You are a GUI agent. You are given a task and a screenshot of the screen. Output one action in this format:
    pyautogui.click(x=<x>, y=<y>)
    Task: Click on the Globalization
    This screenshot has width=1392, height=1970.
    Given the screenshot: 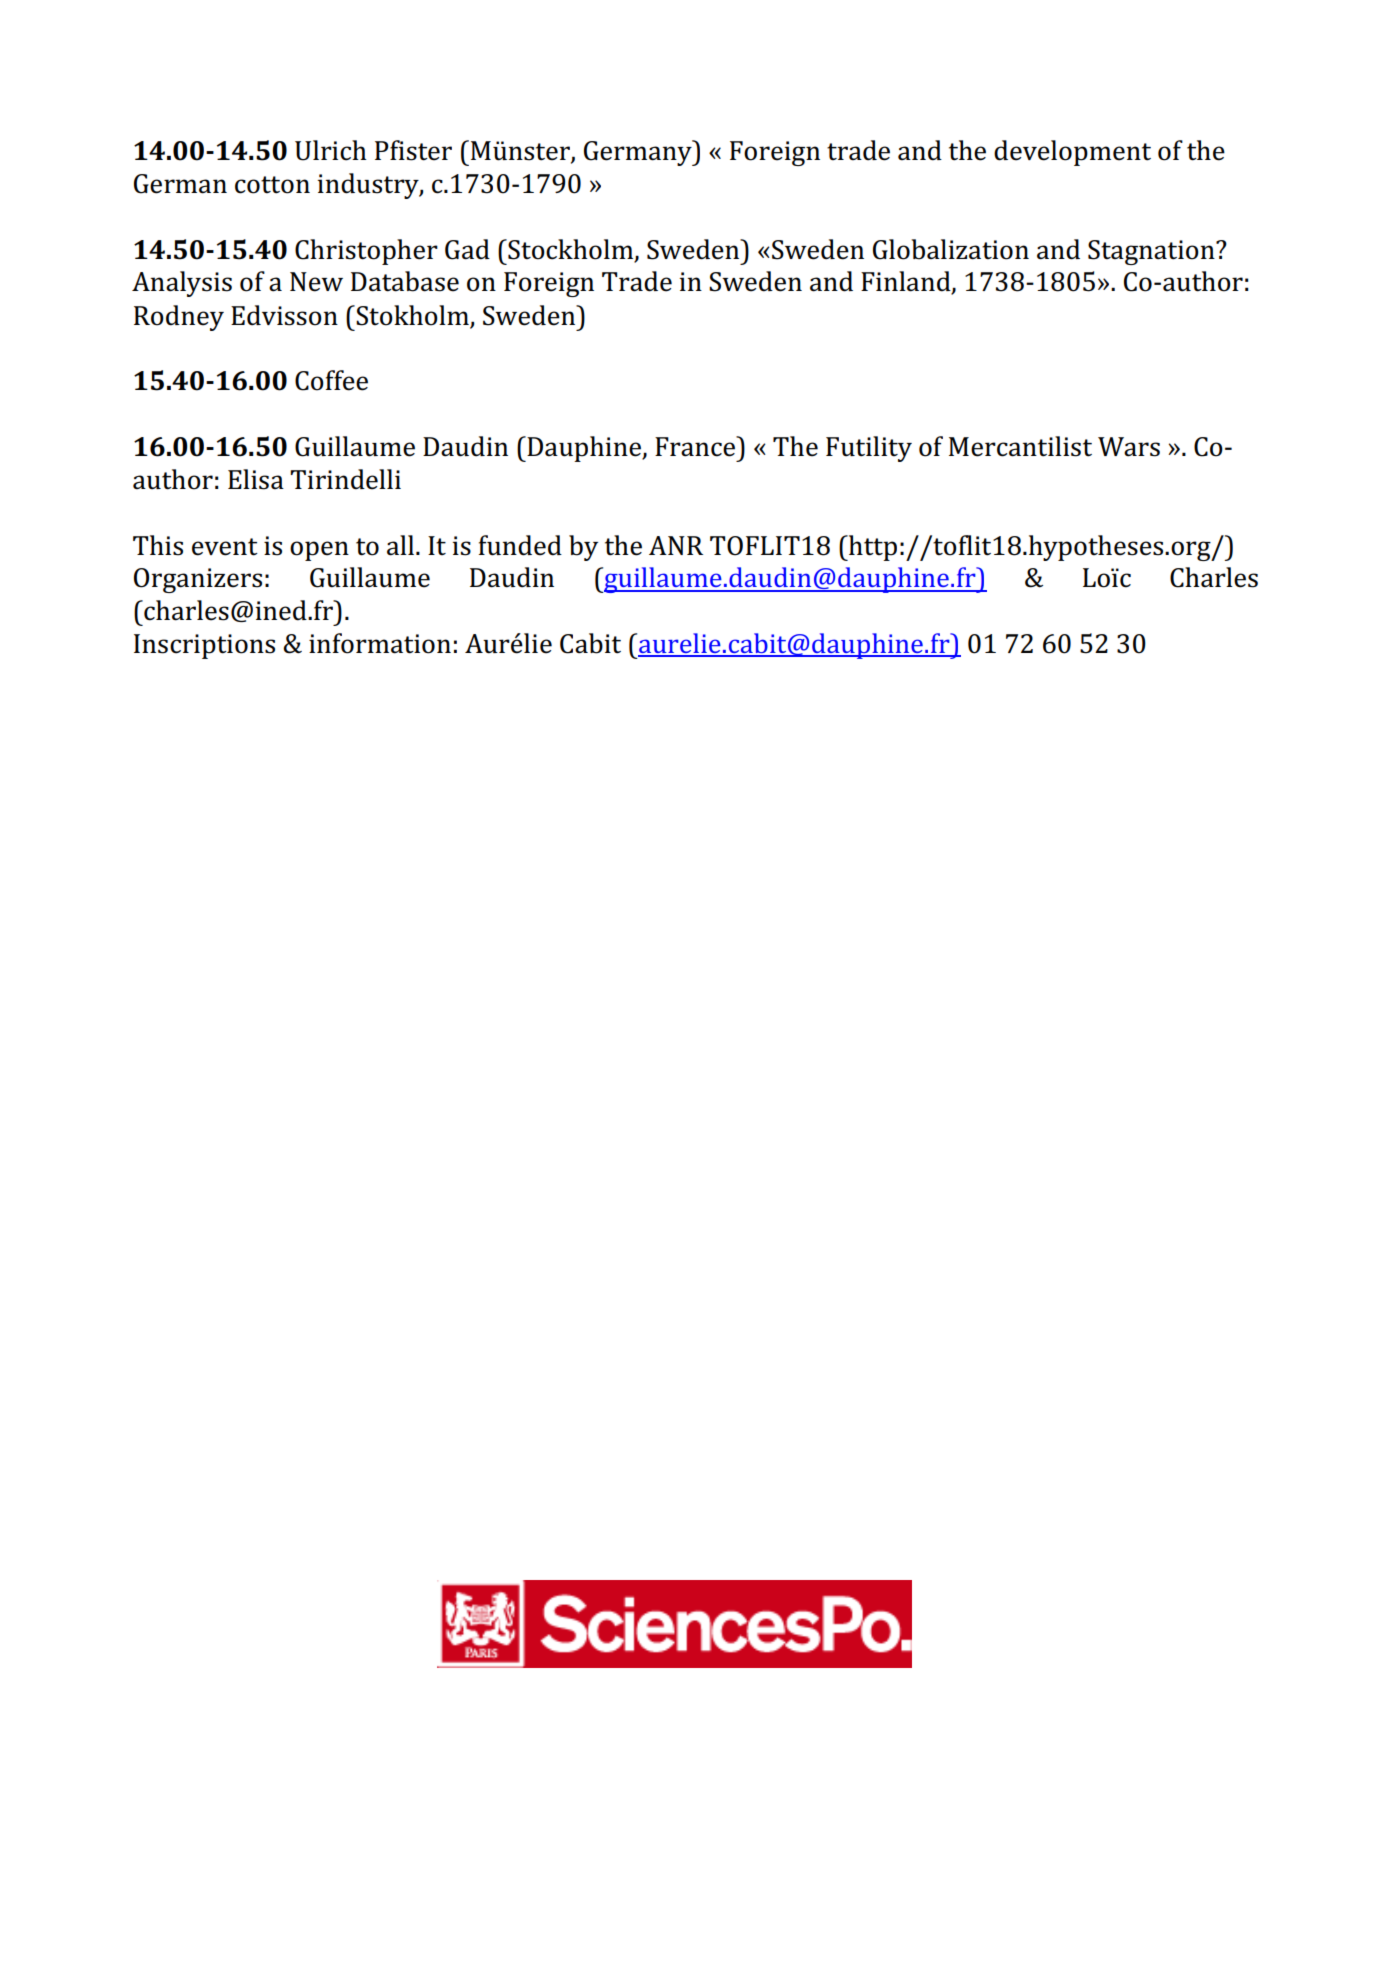 What is the action you would take?
    pyautogui.click(x=951, y=249)
